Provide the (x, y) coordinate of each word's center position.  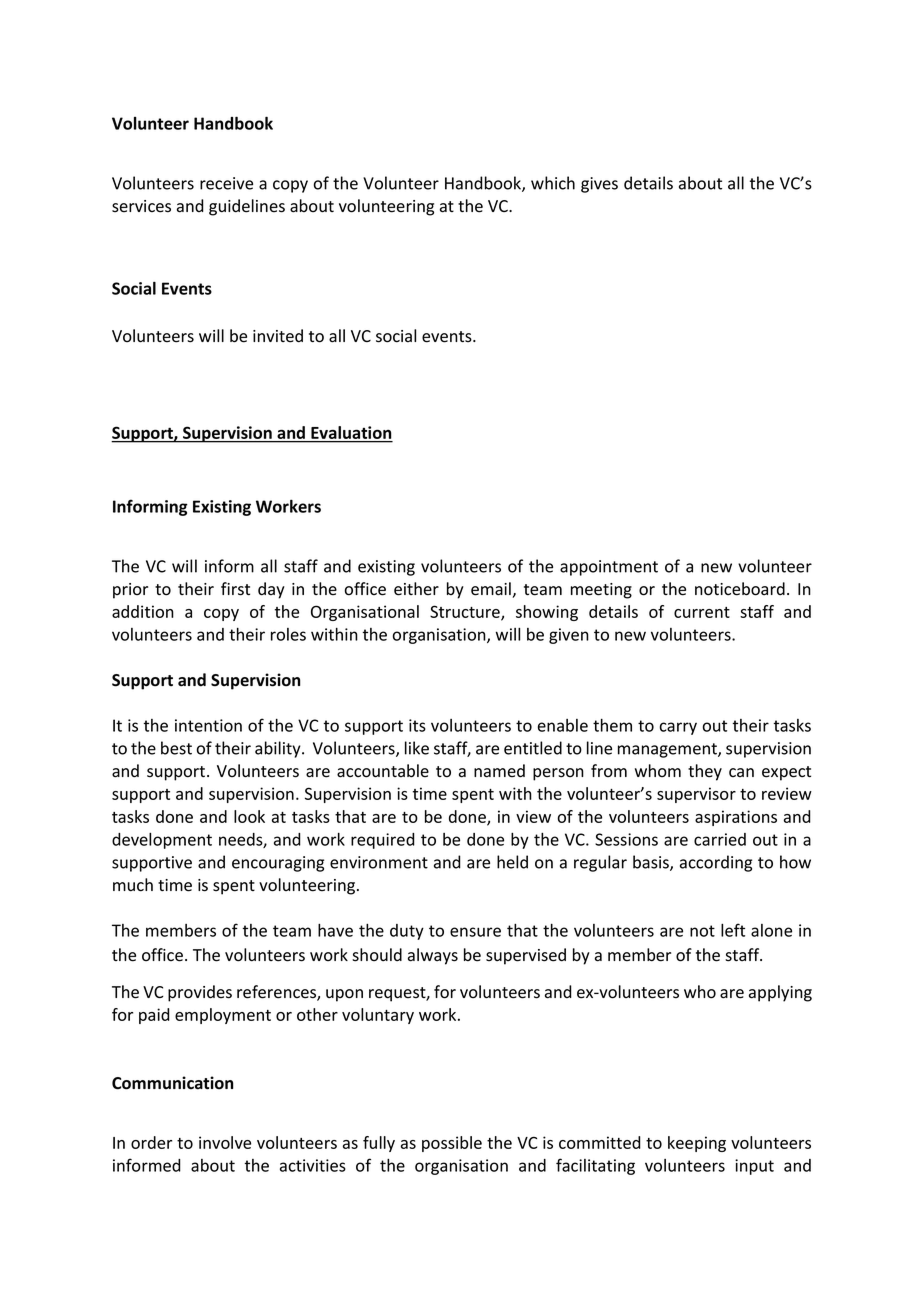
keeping (697, 1144)
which (553, 183)
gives (599, 185)
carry (678, 728)
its (417, 725)
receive (226, 183)
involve (225, 1142)
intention (208, 725)
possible (452, 1144)
